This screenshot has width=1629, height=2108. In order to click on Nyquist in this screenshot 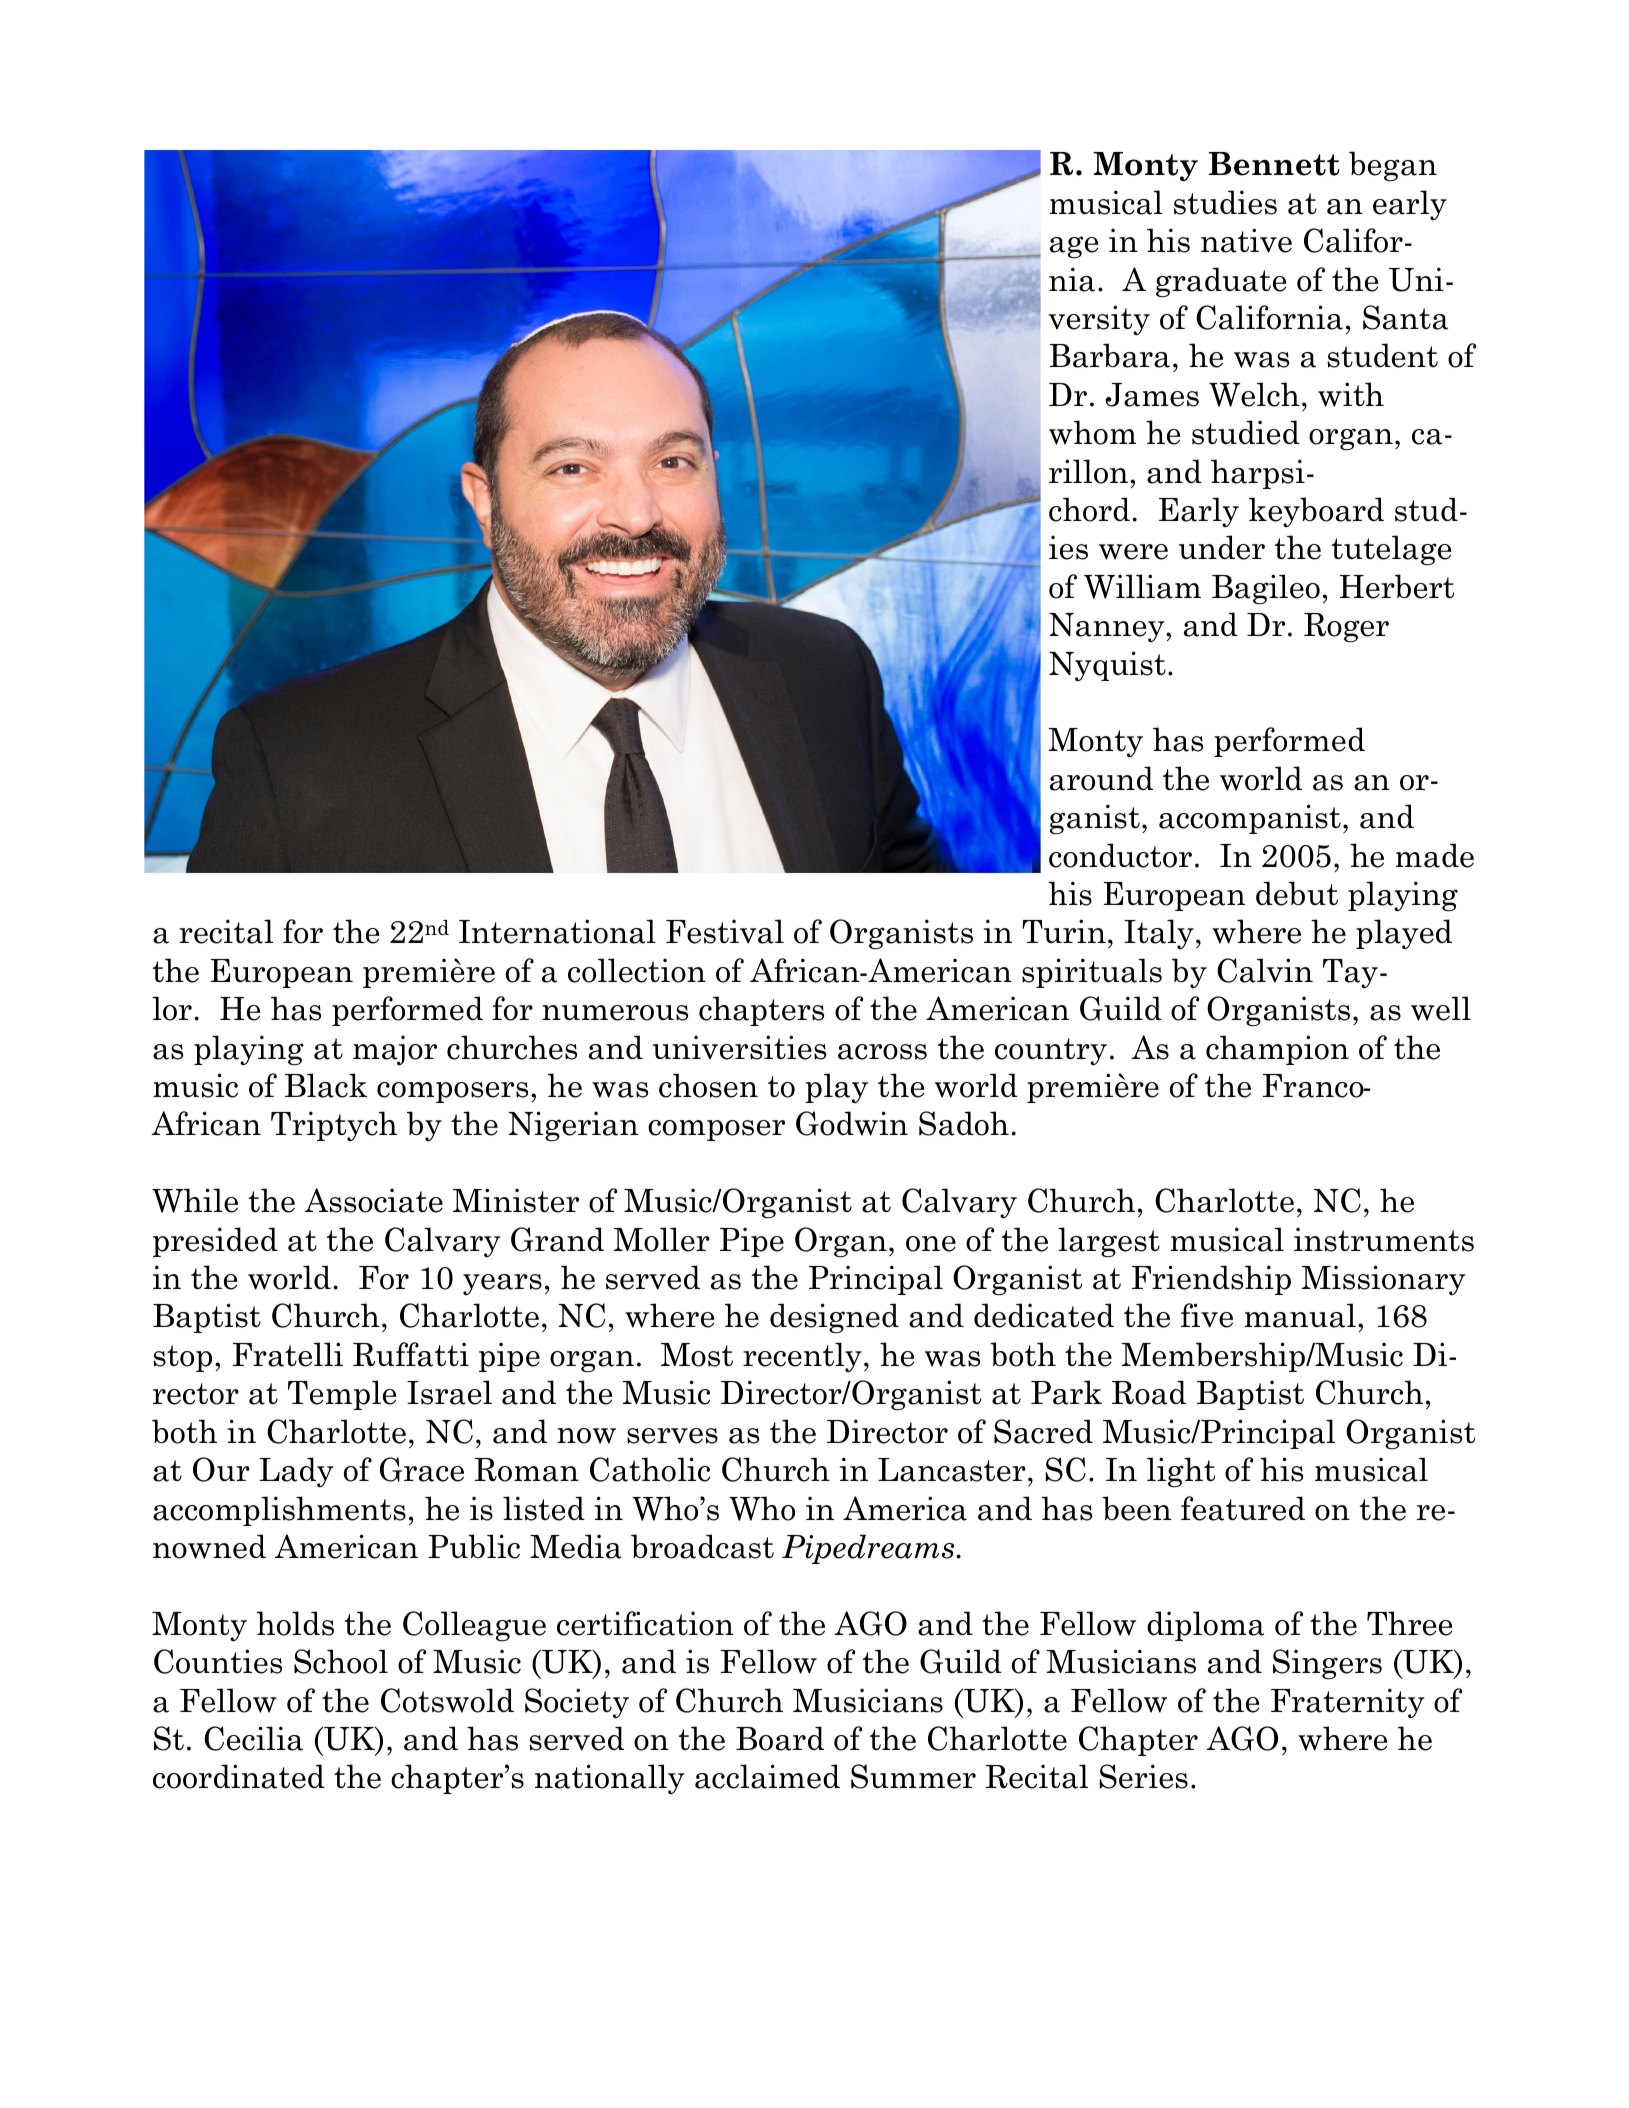, I will do `click(1107, 666)`.
